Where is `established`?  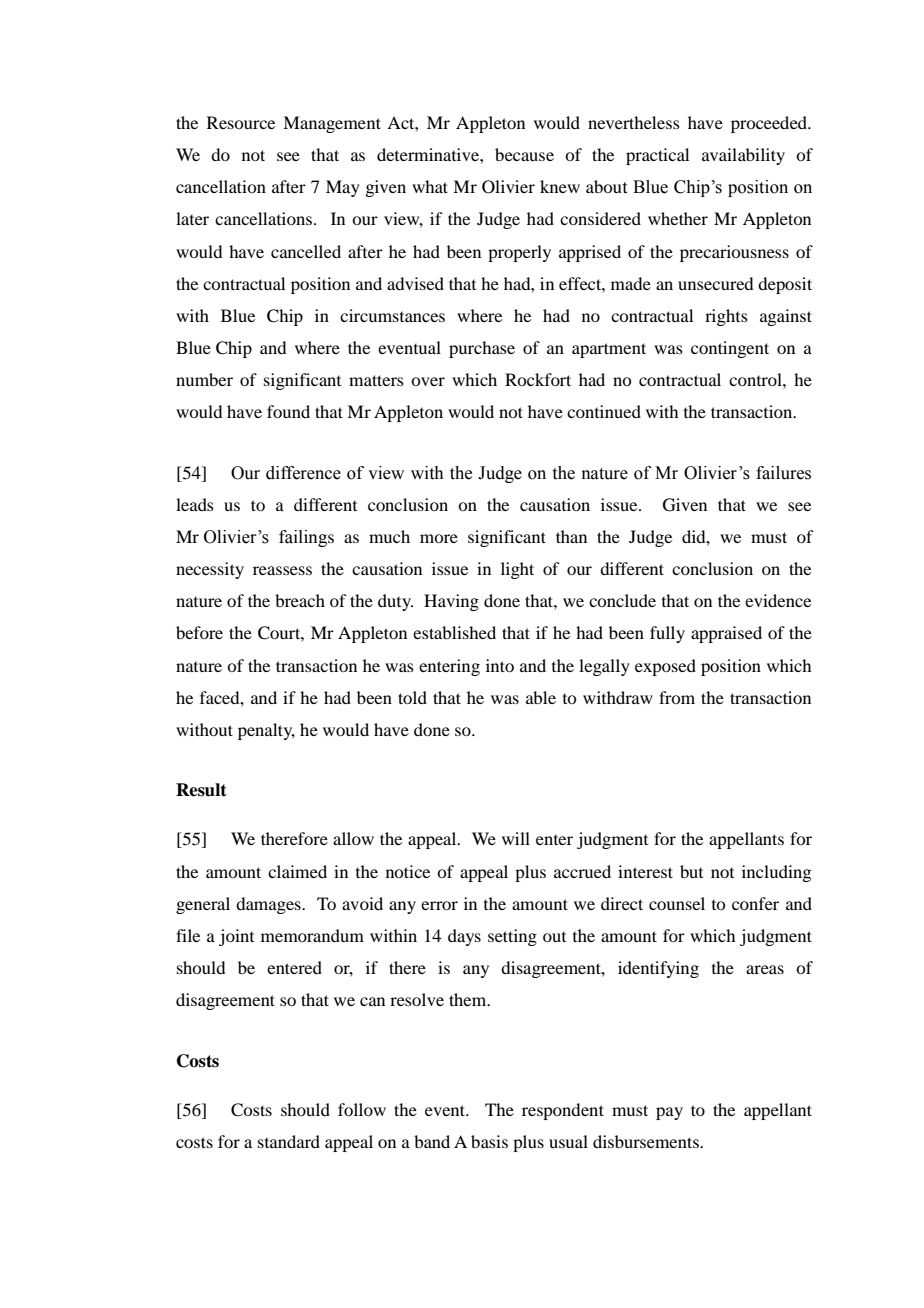 established is located at coordinates (454, 632).
